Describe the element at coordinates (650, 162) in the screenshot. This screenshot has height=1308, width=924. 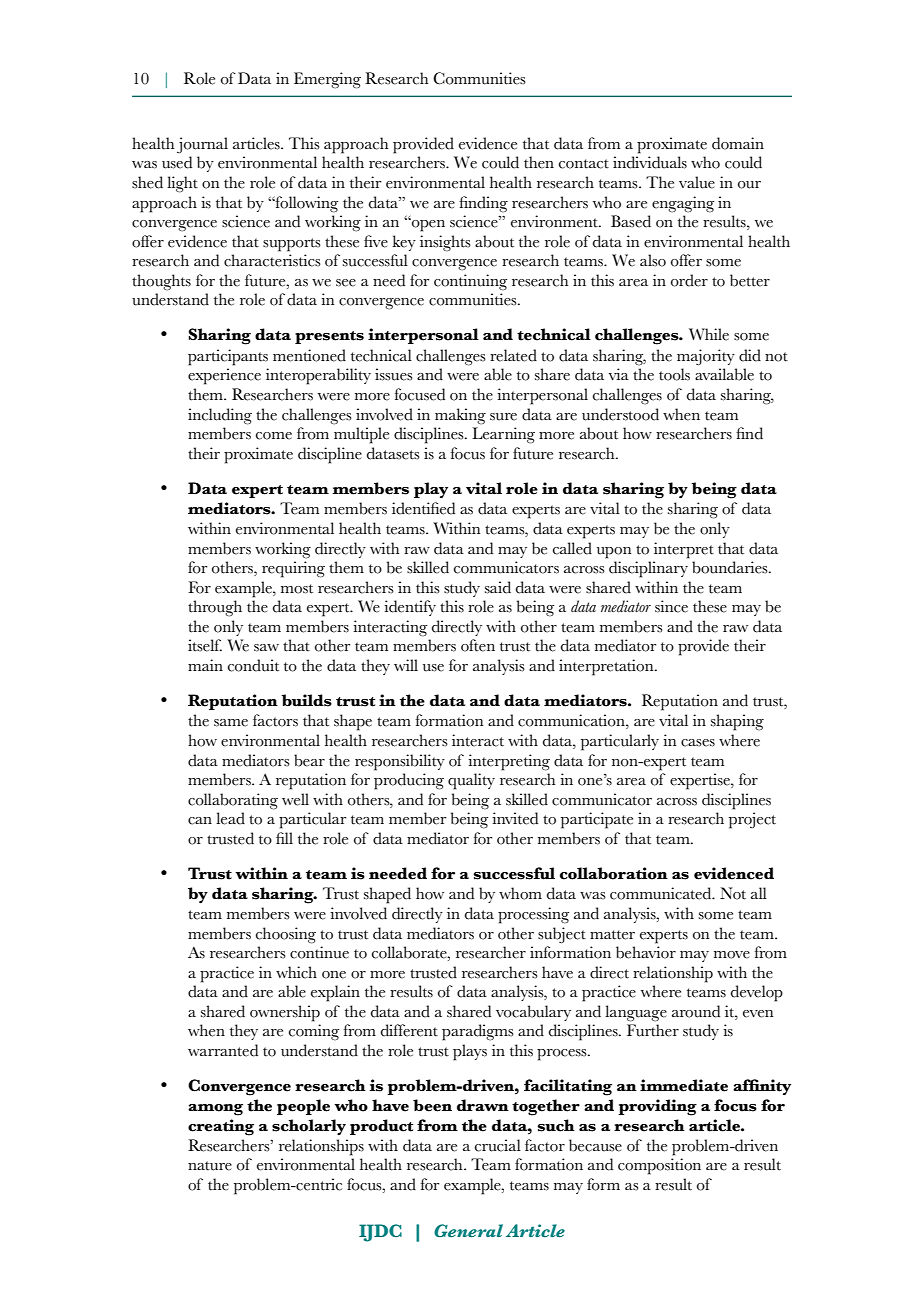
I see `individuals` at that location.
